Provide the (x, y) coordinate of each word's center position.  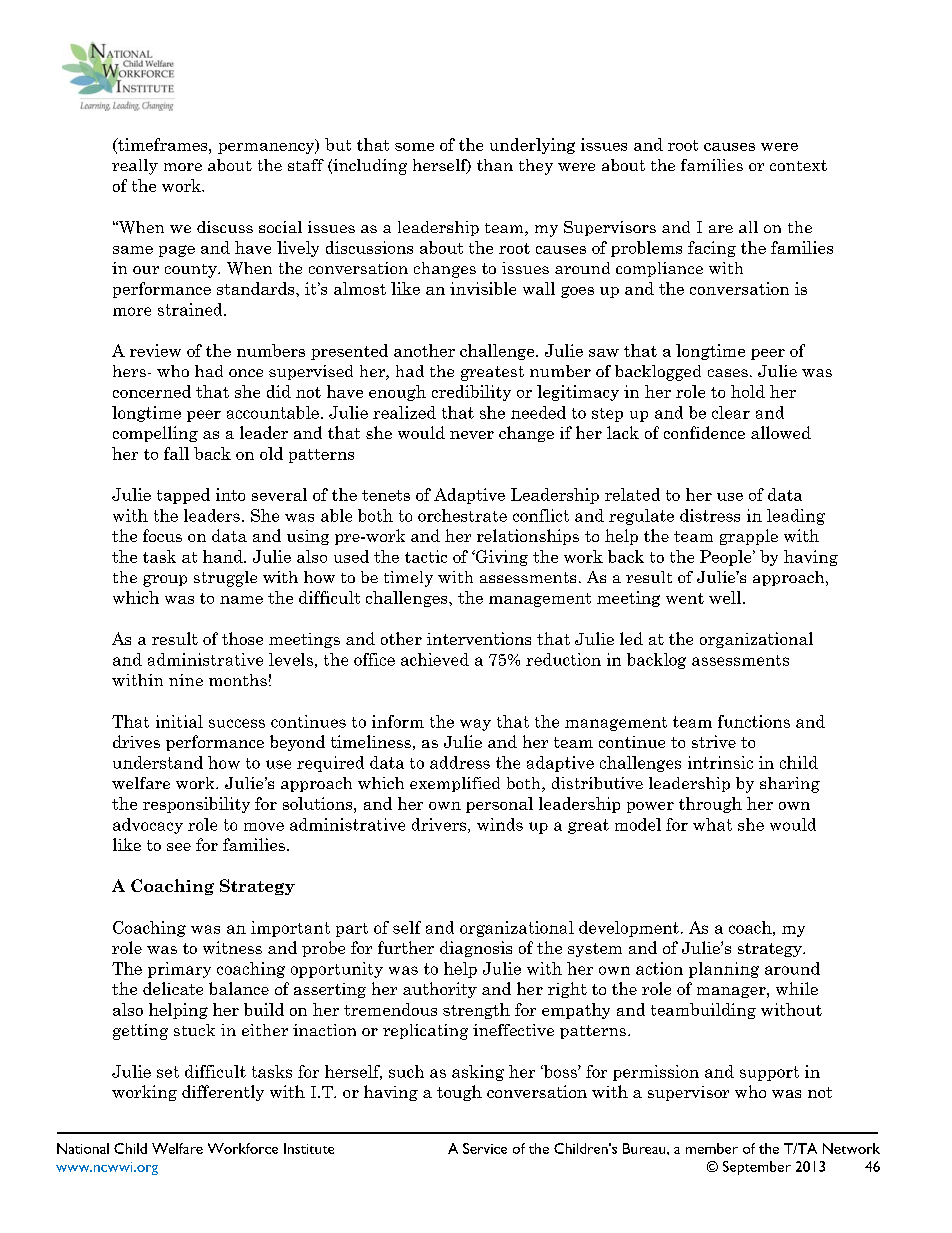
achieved (435, 659)
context (798, 165)
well (726, 597)
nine (186, 680)
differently (223, 1093)
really (135, 167)
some (414, 147)
